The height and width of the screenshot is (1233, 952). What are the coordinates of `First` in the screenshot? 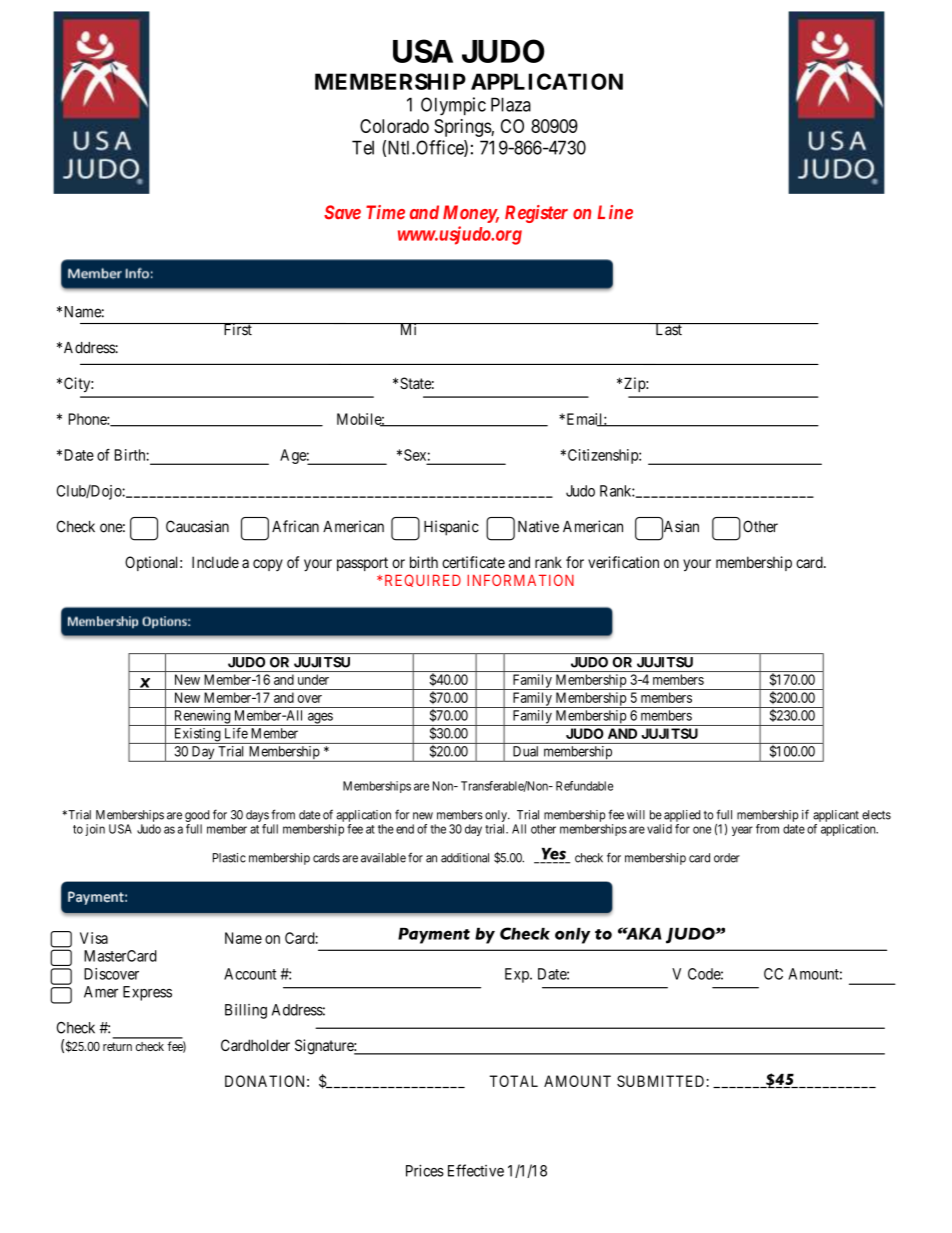 It's located at (237, 329).
